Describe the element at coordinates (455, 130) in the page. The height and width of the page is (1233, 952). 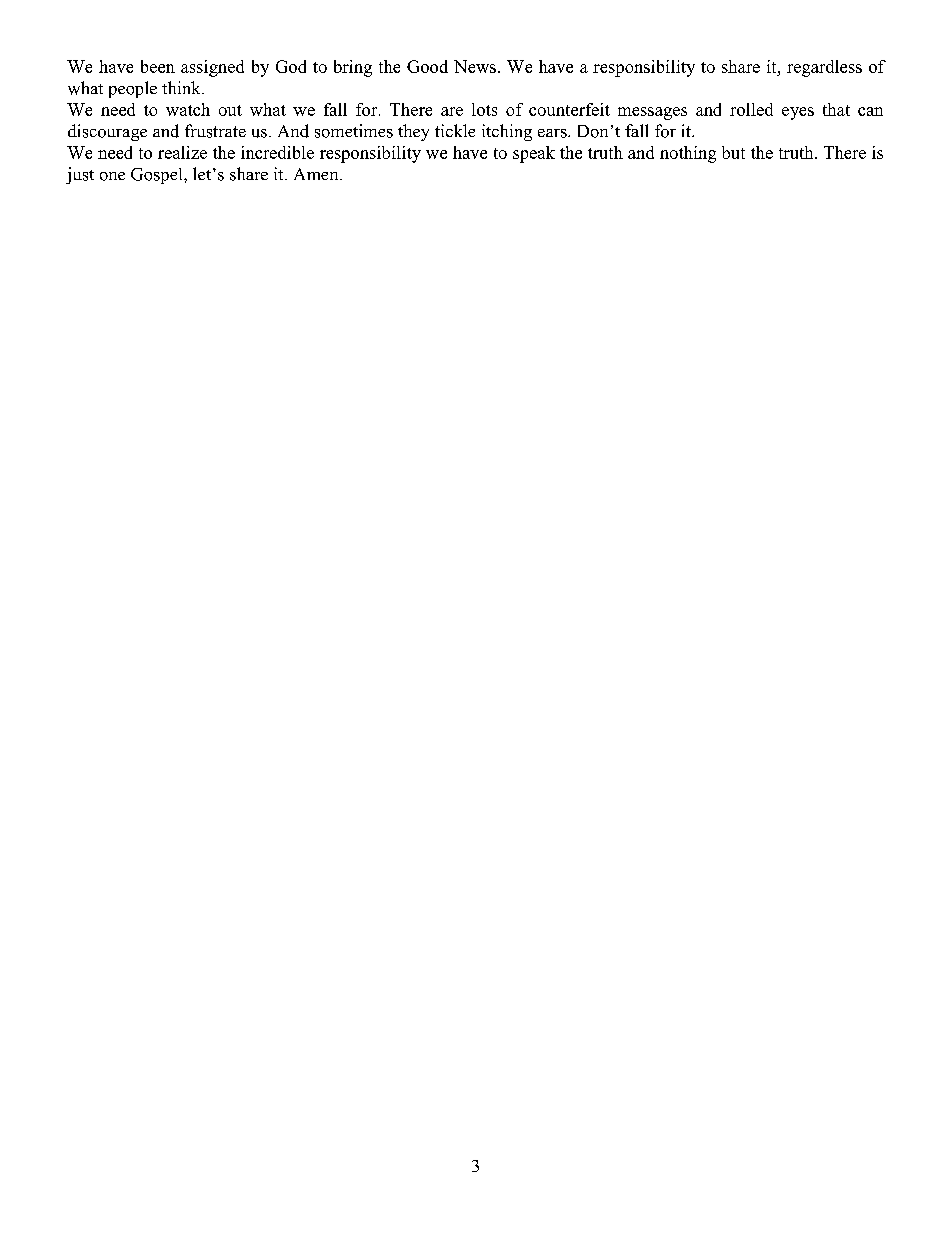
I see `tickle` at that location.
